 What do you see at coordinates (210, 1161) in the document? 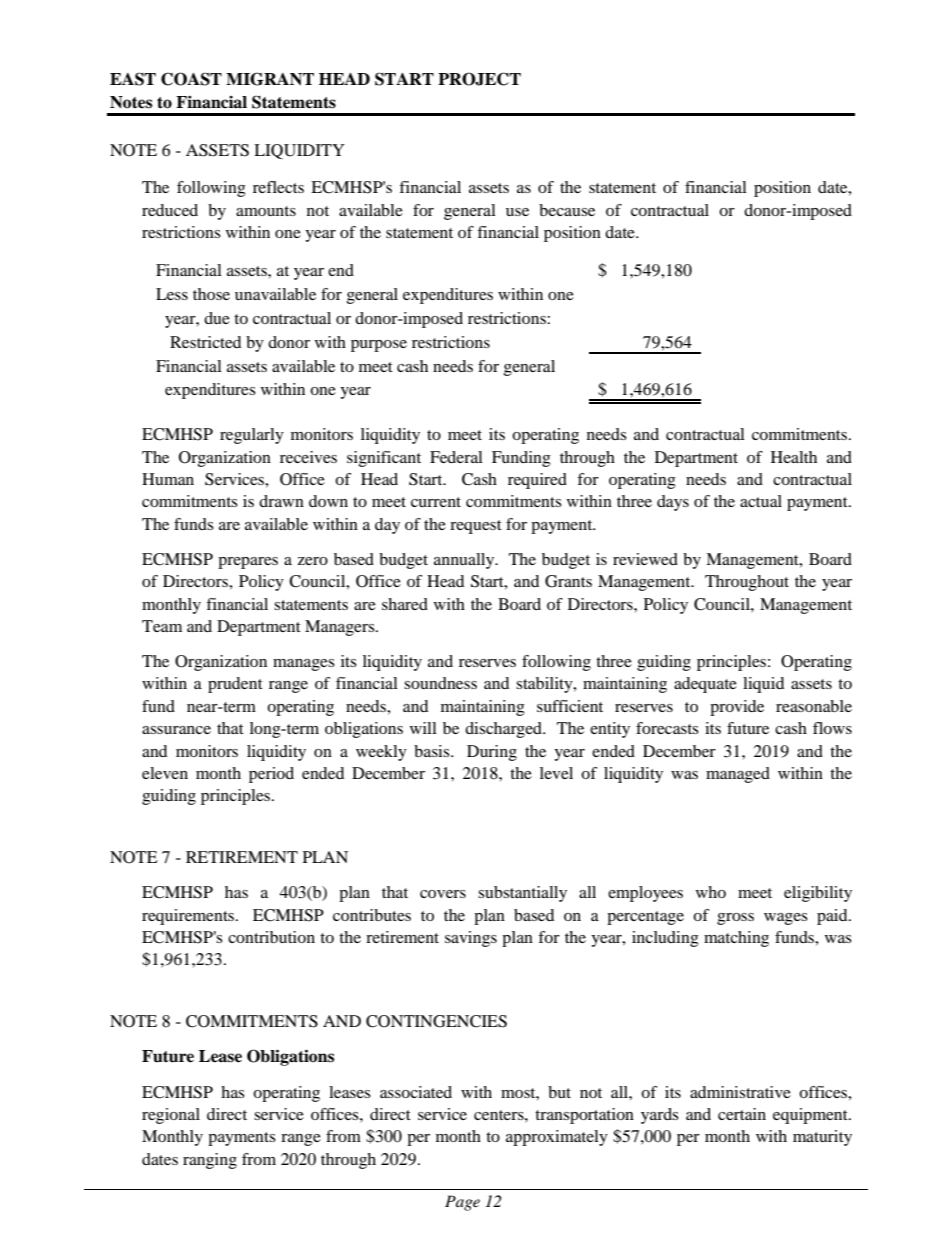
I see `ranging` at bounding box center [210, 1161].
